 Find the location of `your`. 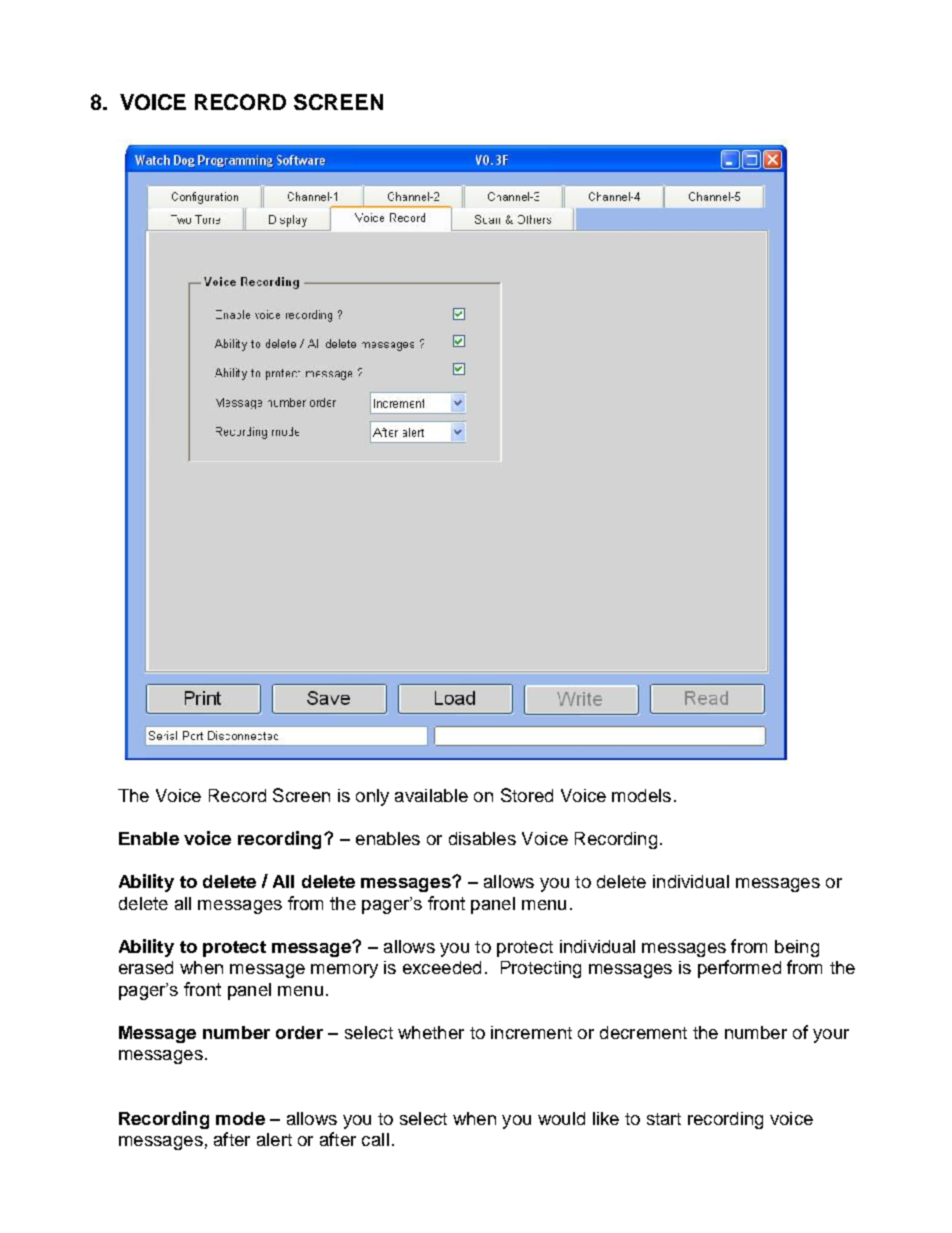

your is located at coordinates (831, 1036).
